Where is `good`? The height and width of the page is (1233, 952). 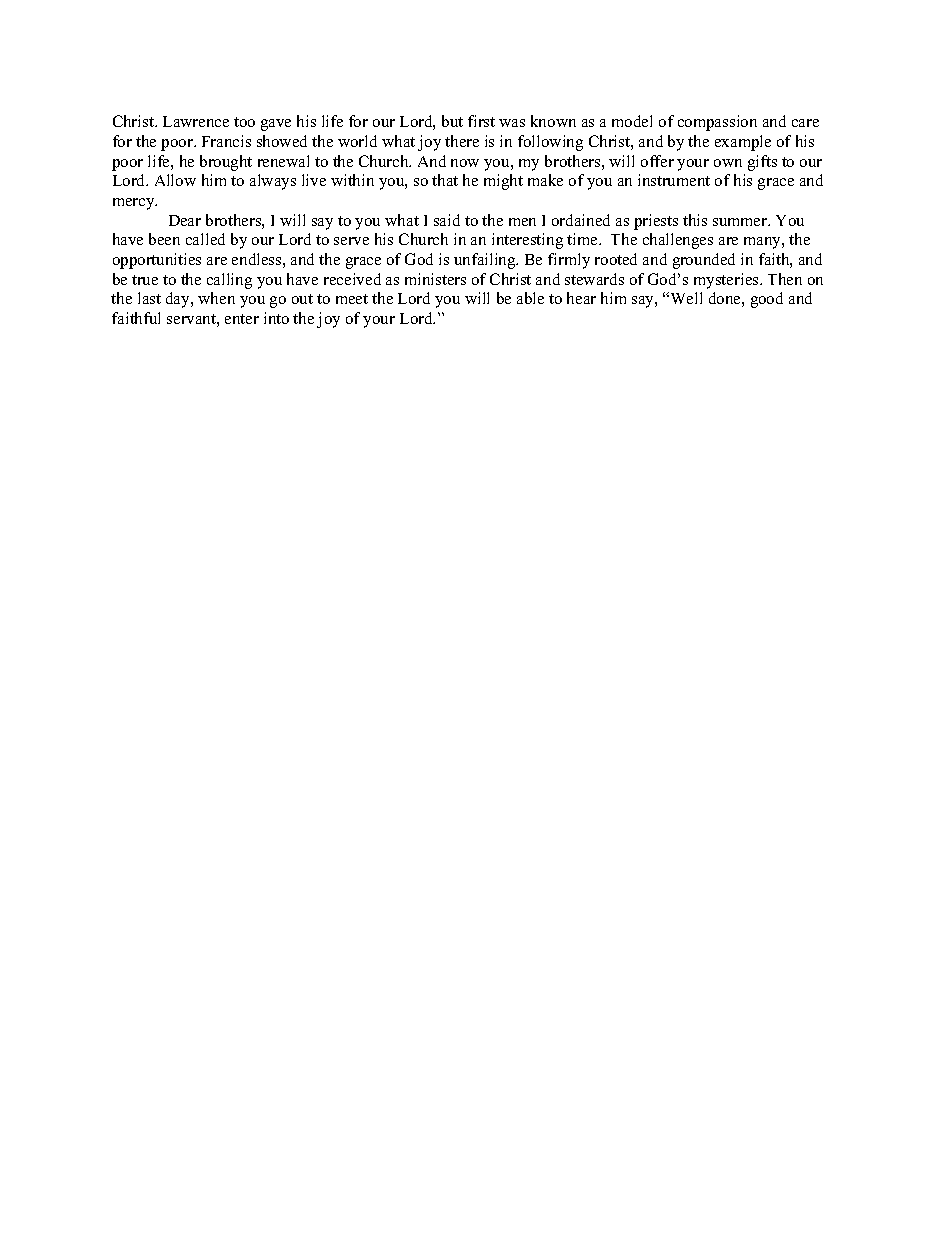 good is located at coordinates (767, 300).
